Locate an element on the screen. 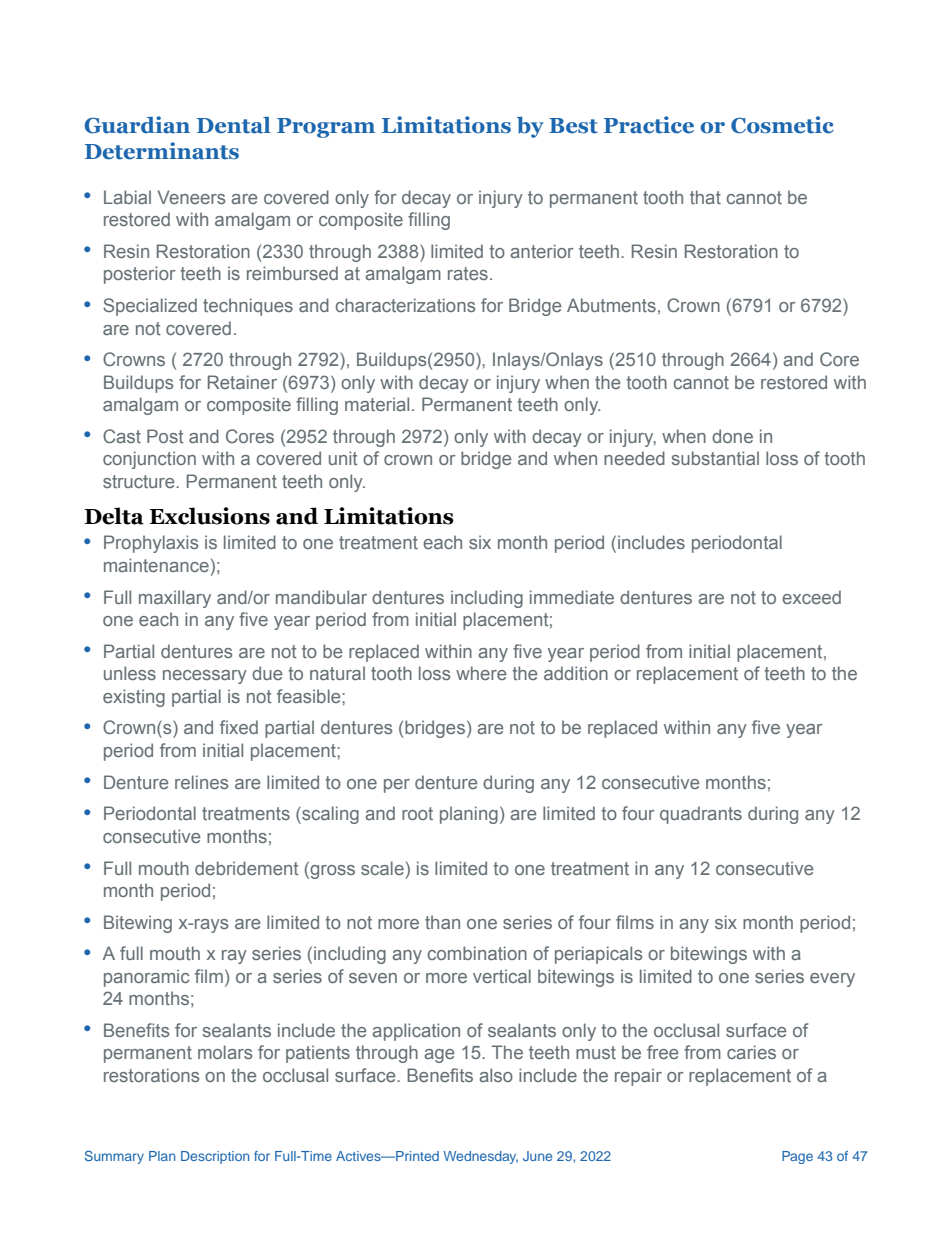  root is located at coordinates (417, 813).
